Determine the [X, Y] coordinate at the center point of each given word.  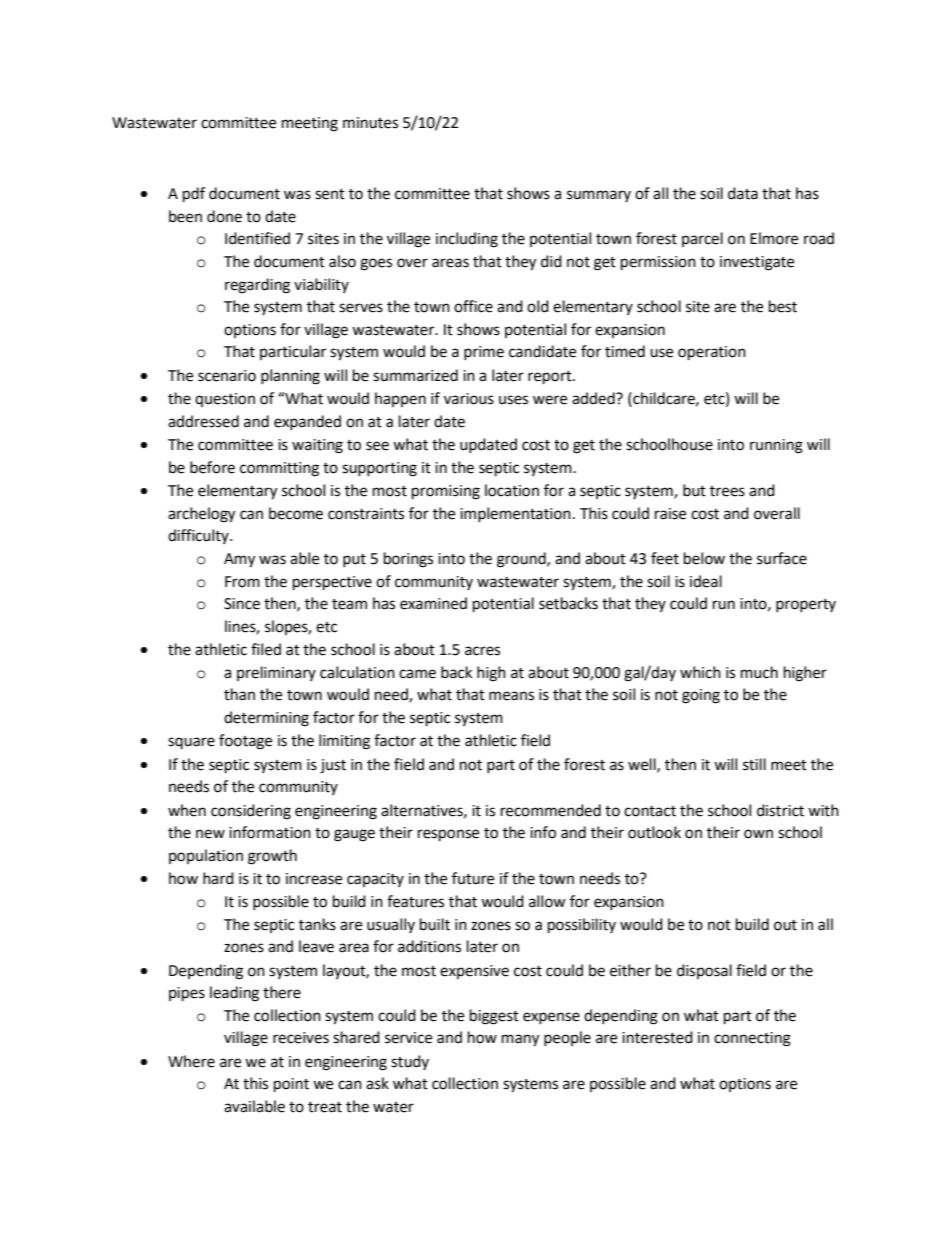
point [291, 1085]
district [780, 810]
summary [599, 196]
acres [482, 651]
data [743, 193]
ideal [706, 581]
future [473, 878]
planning [290, 377]
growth [272, 857]
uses [513, 400]
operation [712, 353]
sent [330, 194]
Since [242, 604]
